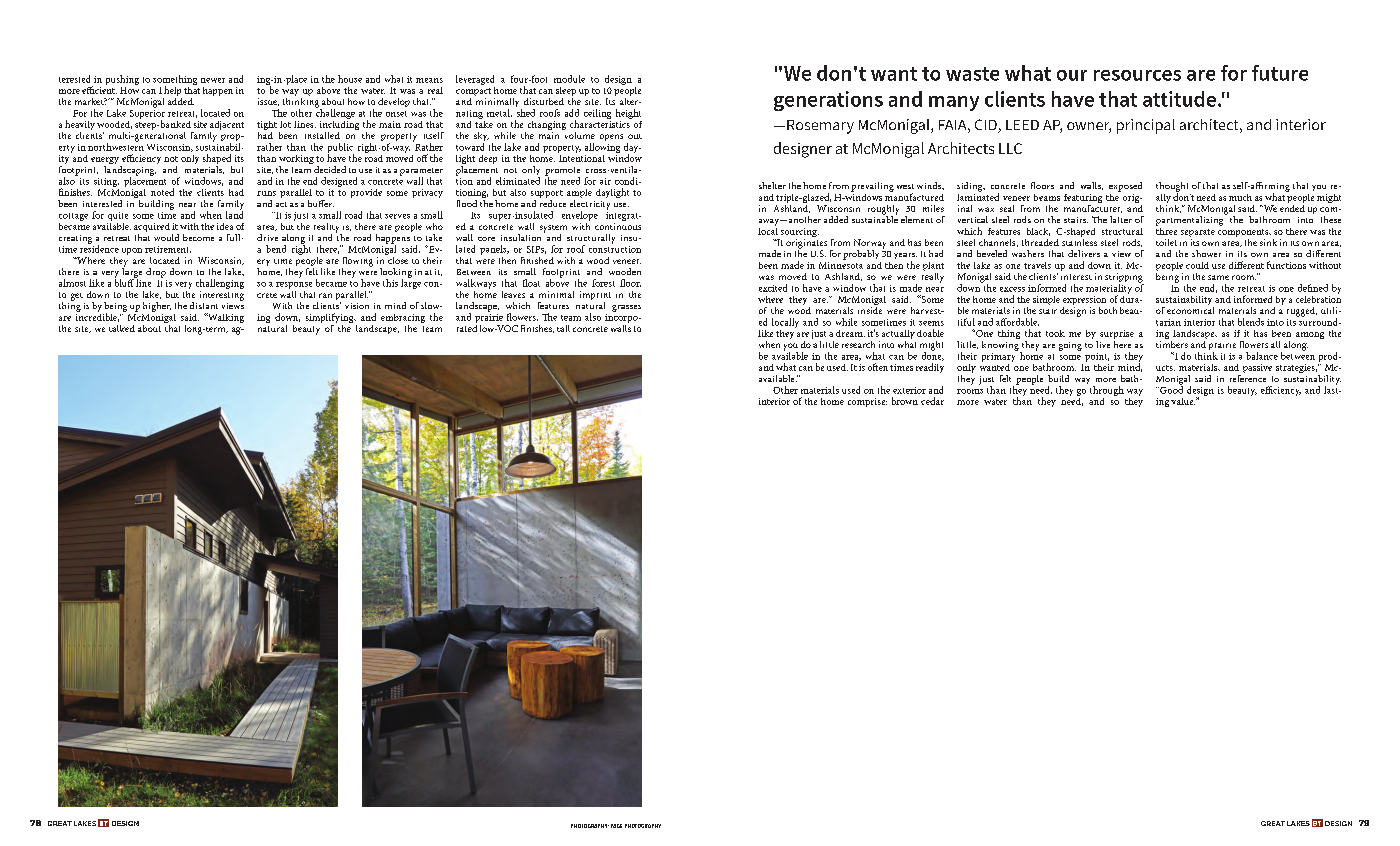 The image size is (1400, 846). What do you see at coordinates (909, 390) in the page?
I see `exterior` at bounding box center [909, 390].
